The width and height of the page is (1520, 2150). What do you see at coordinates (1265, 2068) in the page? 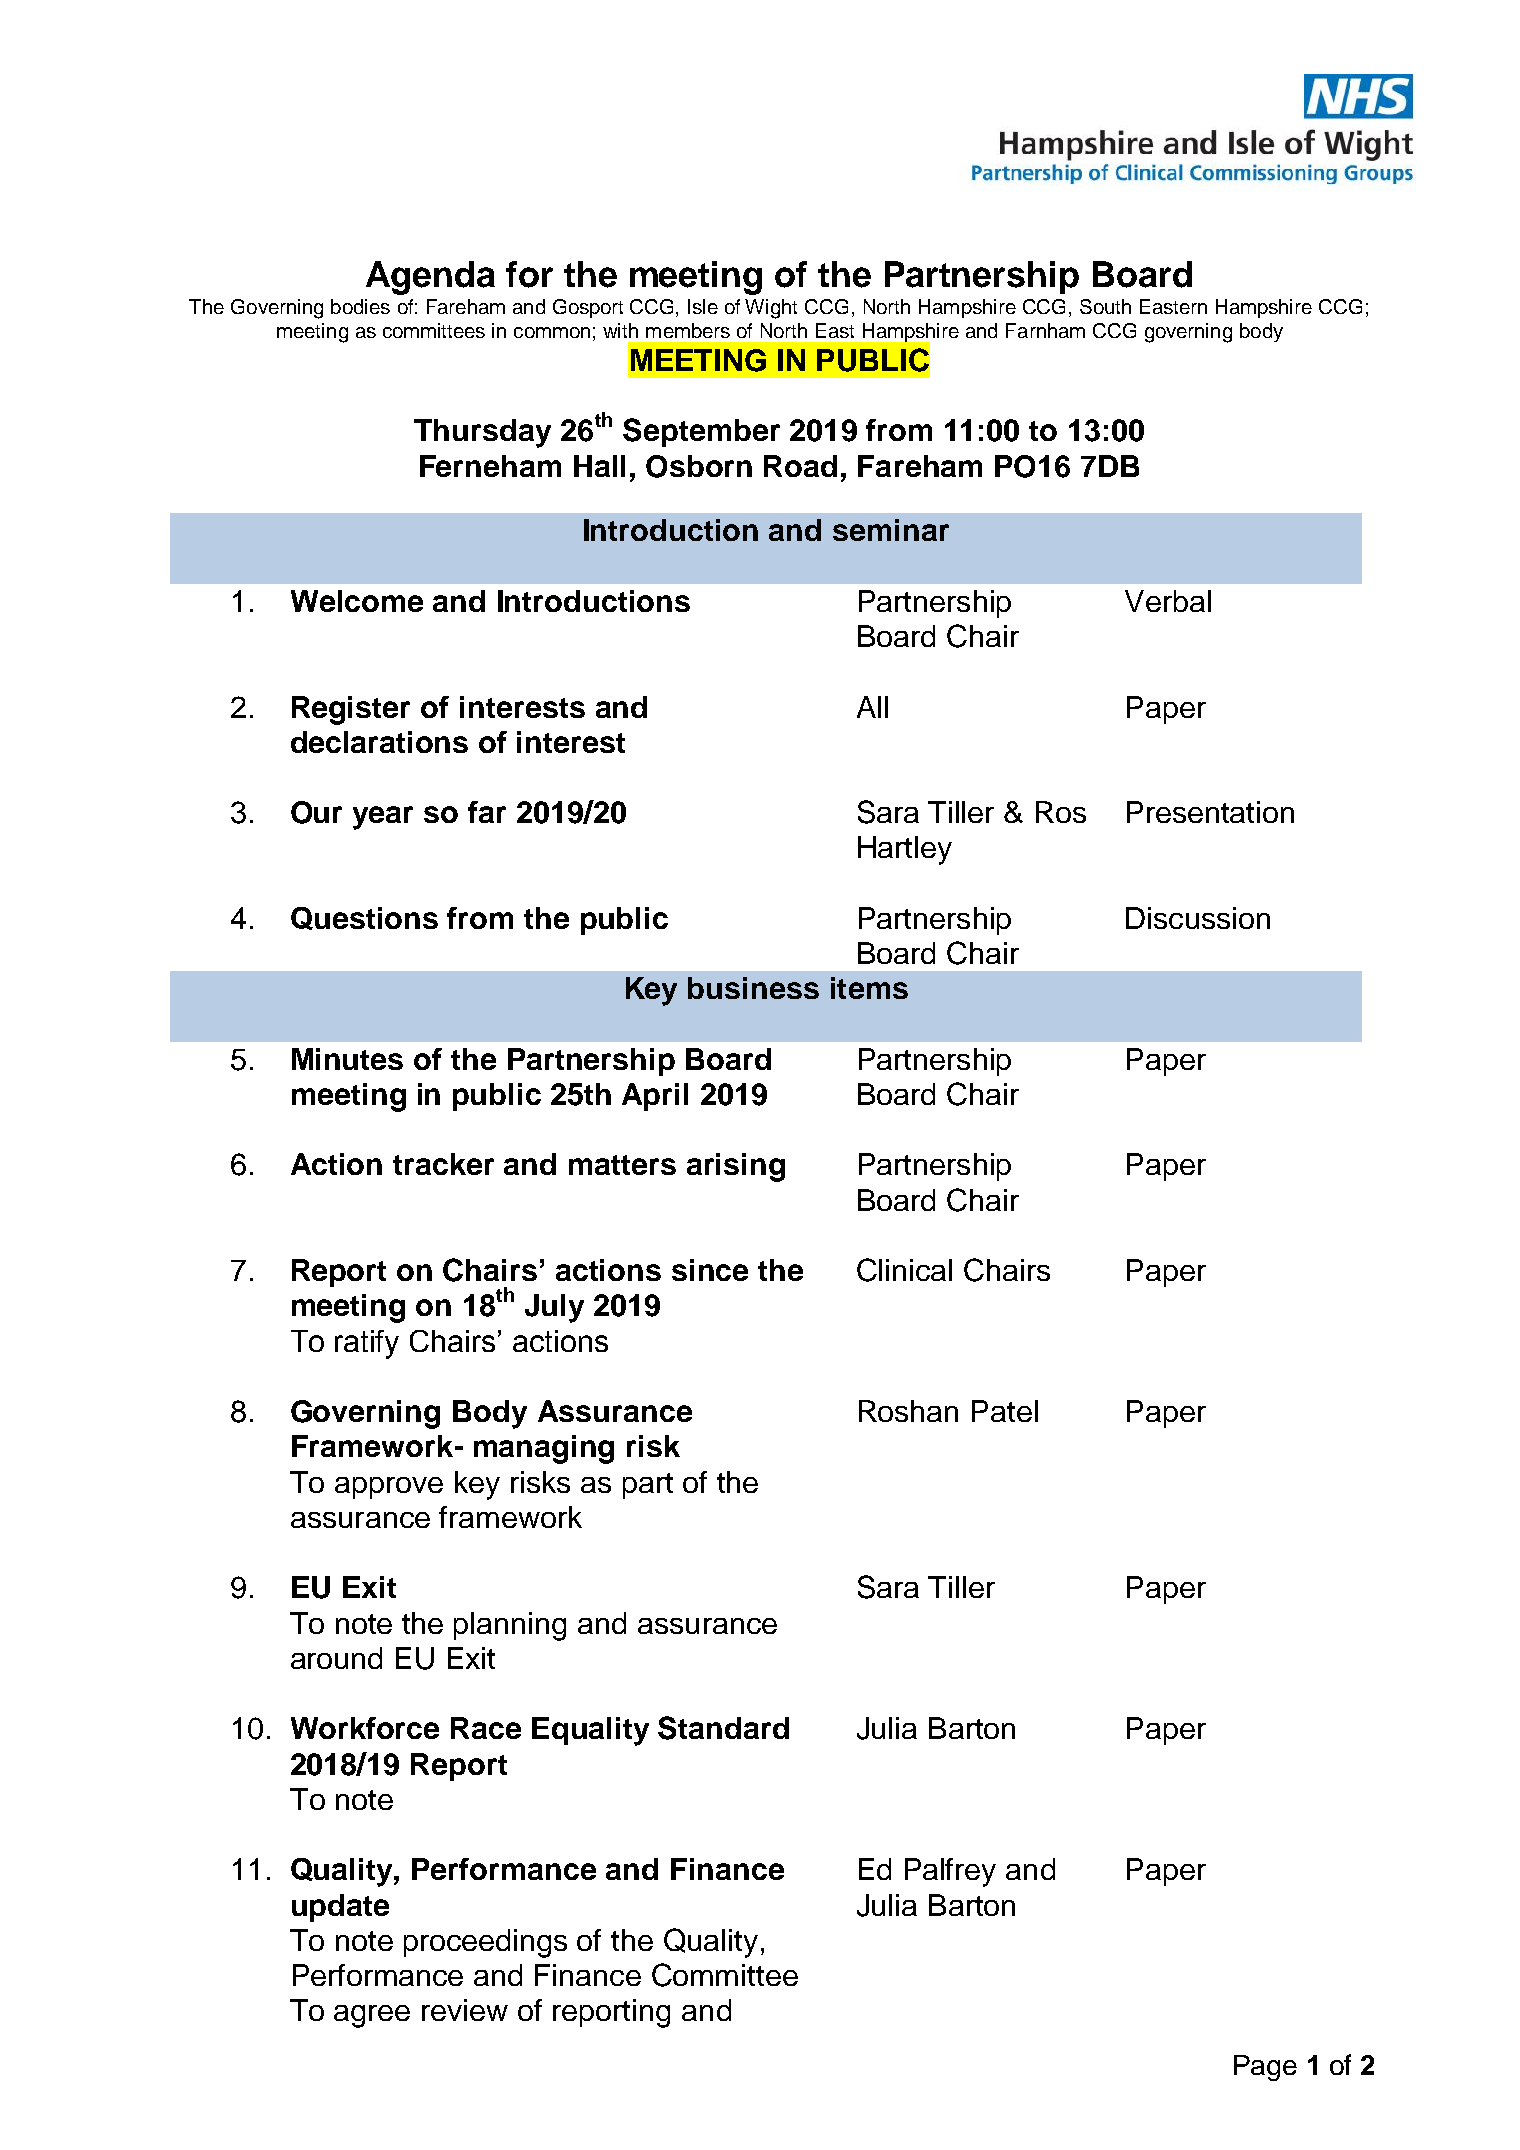
I see `Page` at bounding box center [1265, 2068].
